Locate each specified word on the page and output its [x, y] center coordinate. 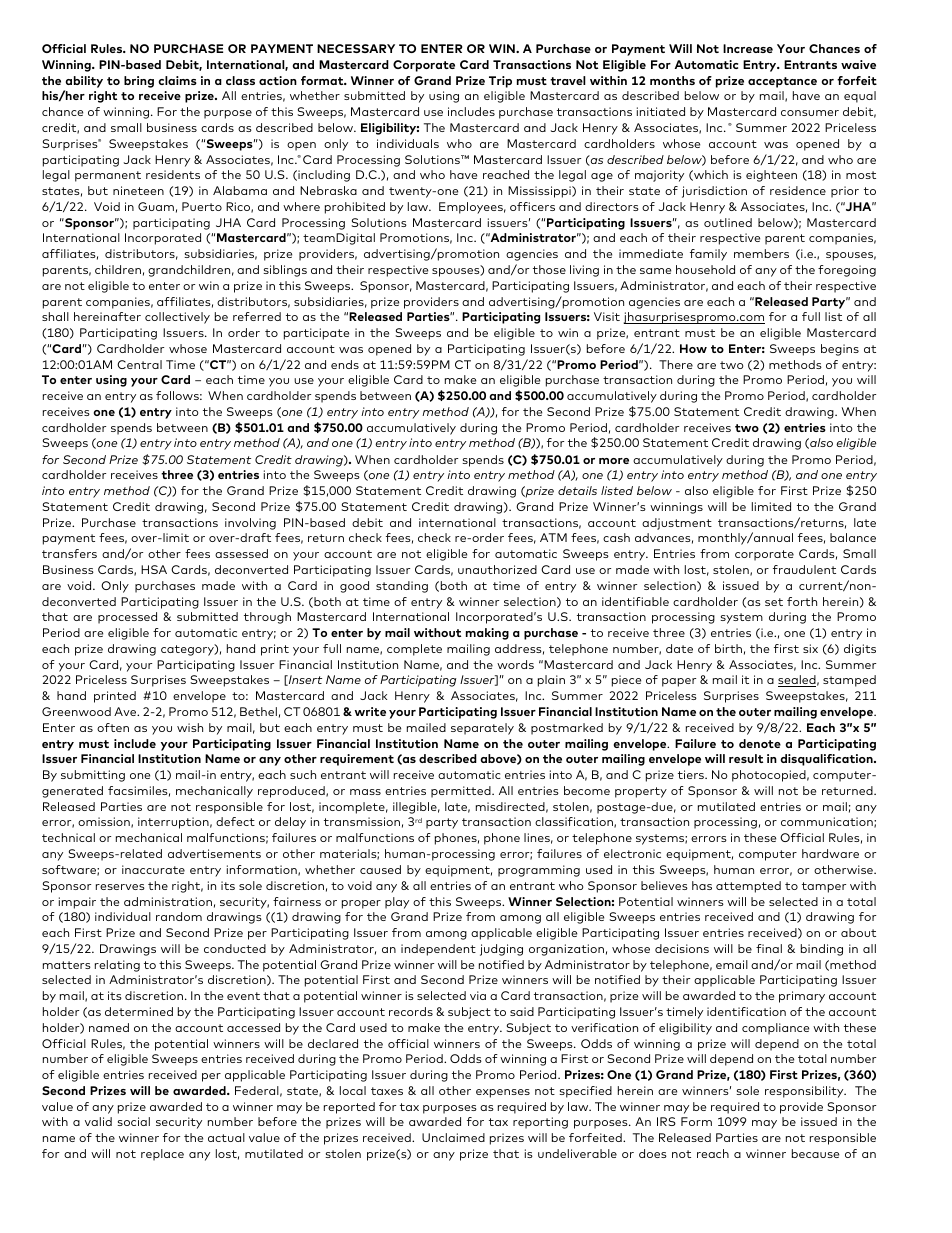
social [134, 1121]
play [397, 903]
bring [139, 82]
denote [760, 743]
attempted [748, 887]
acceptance [782, 82]
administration [168, 901]
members [761, 253]
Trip [500, 82]
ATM [553, 537]
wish [190, 727]
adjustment [677, 524]
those [549, 269]
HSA [154, 569]
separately [482, 729]
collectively [177, 318]
